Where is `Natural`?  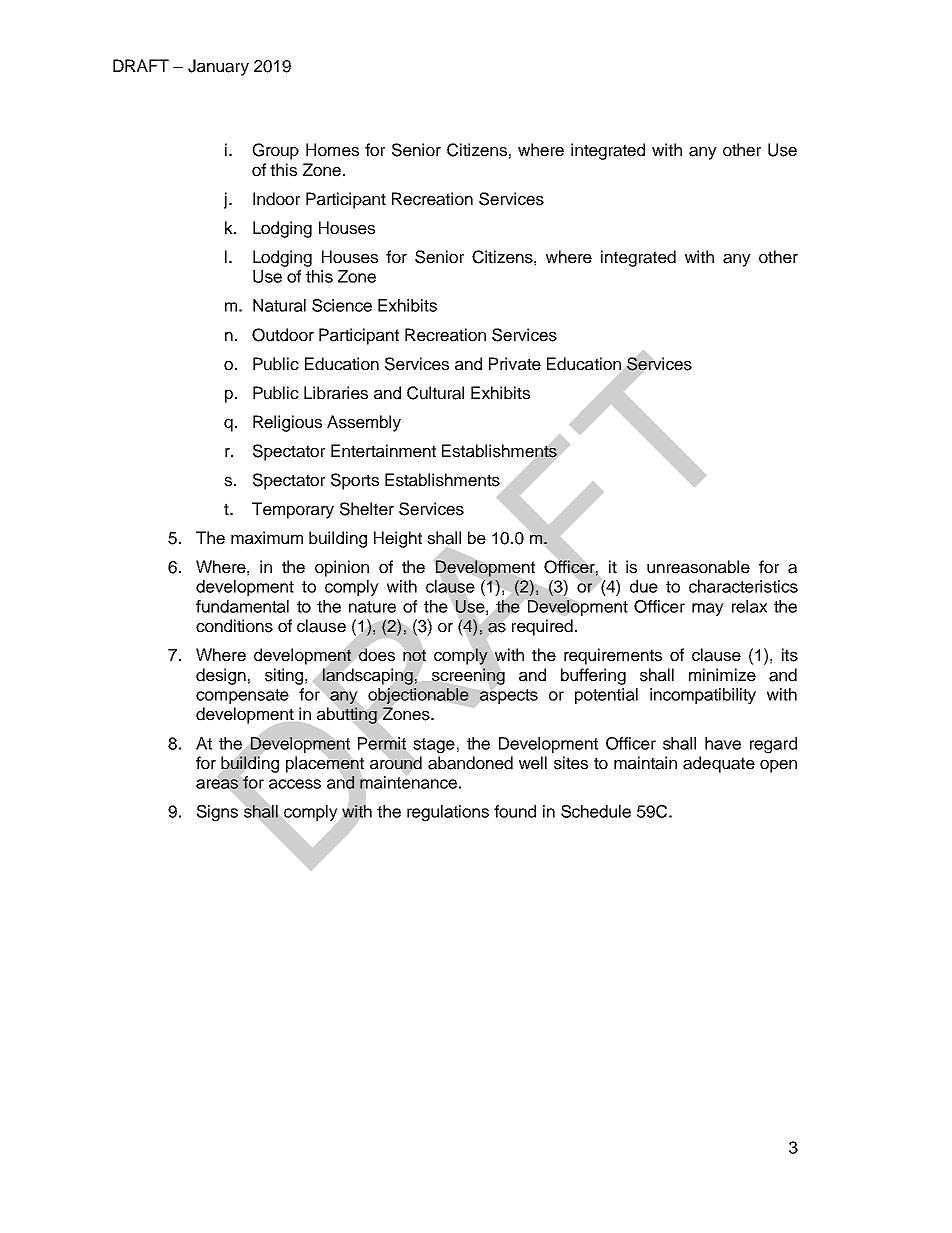
Natural is located at coordinates (279, 305).
